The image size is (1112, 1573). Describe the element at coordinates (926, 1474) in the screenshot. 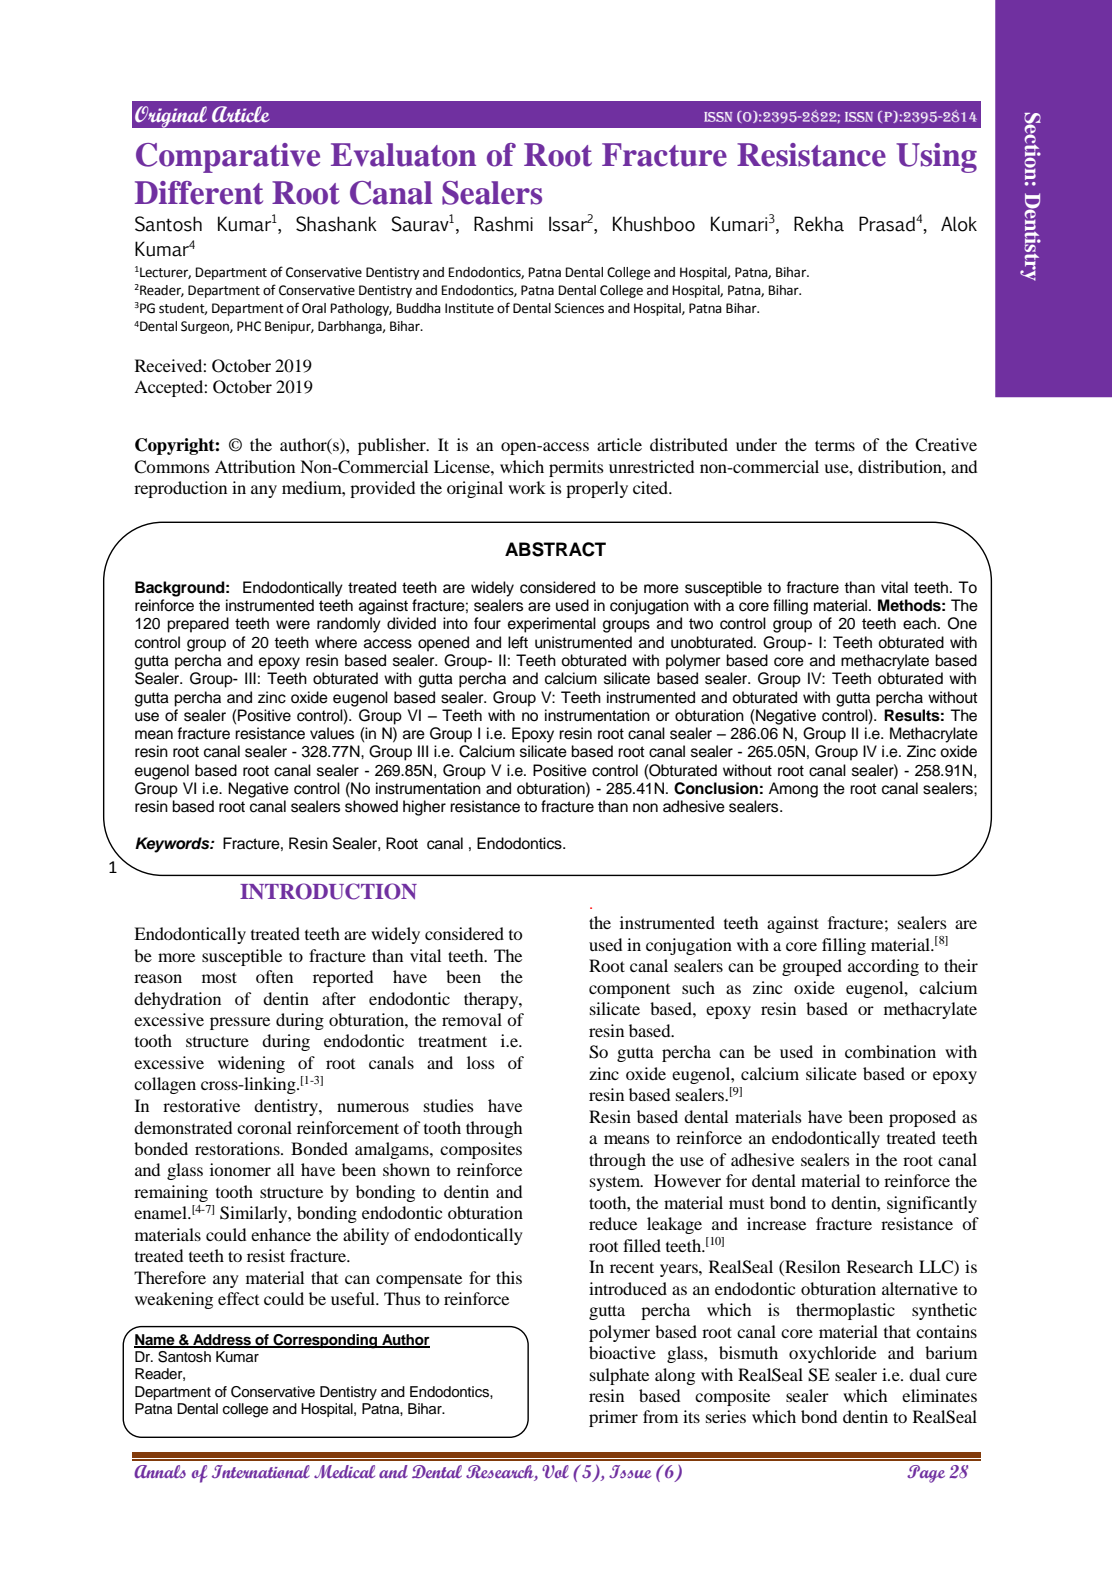

I see `Page` at that location.
